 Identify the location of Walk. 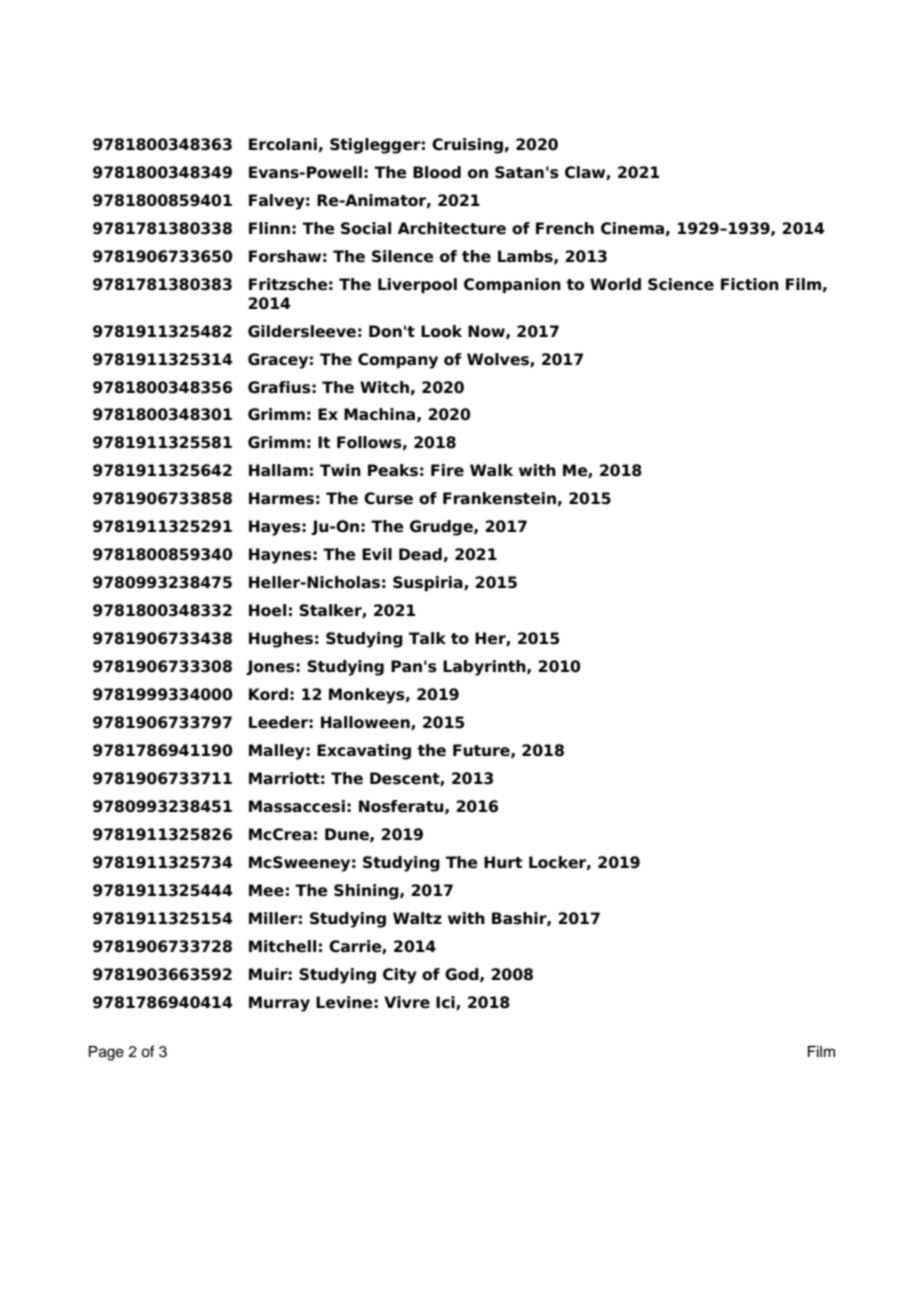
(491, 470).
